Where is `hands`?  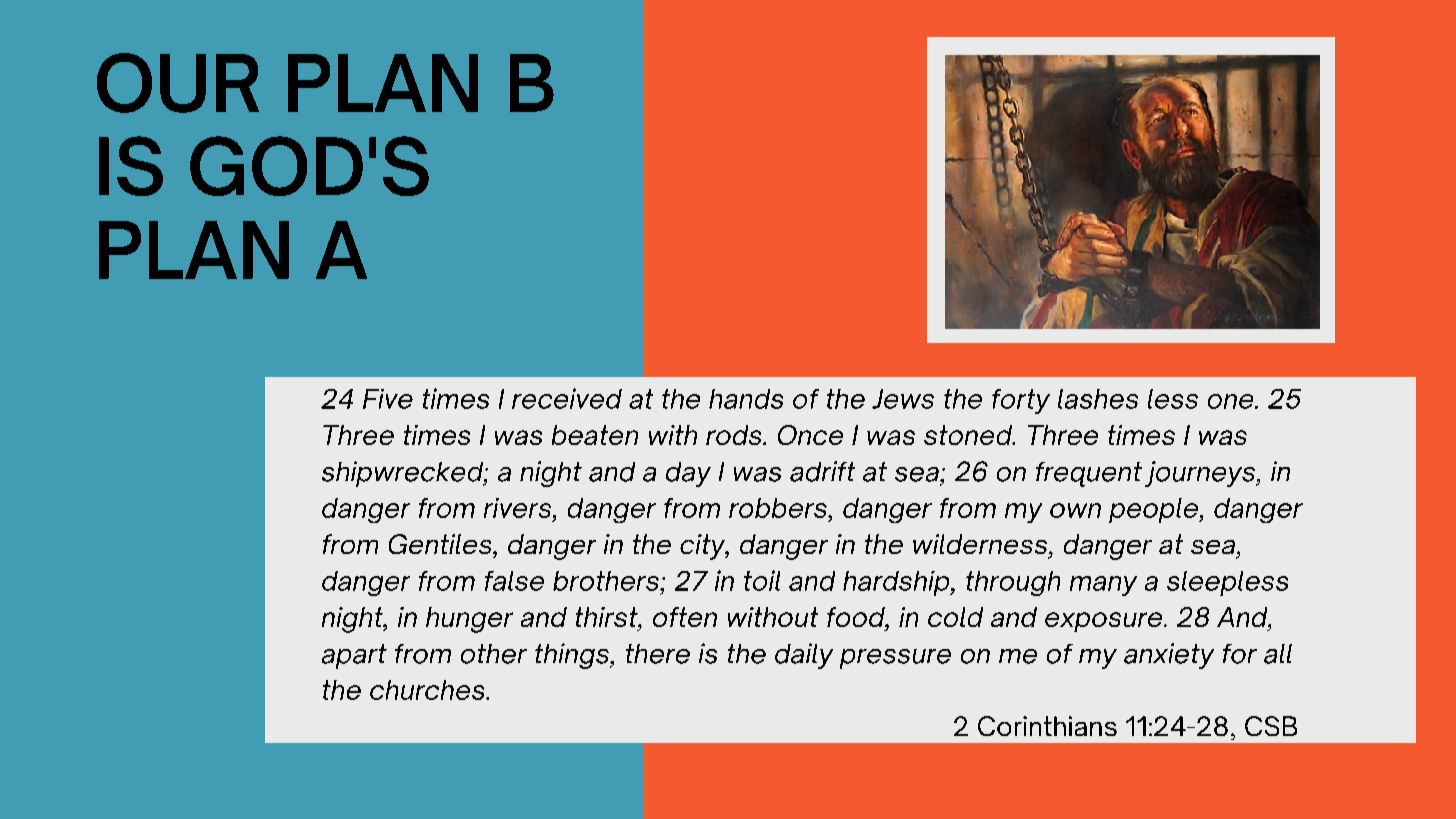 hands is located at coordinates (746, 399).
